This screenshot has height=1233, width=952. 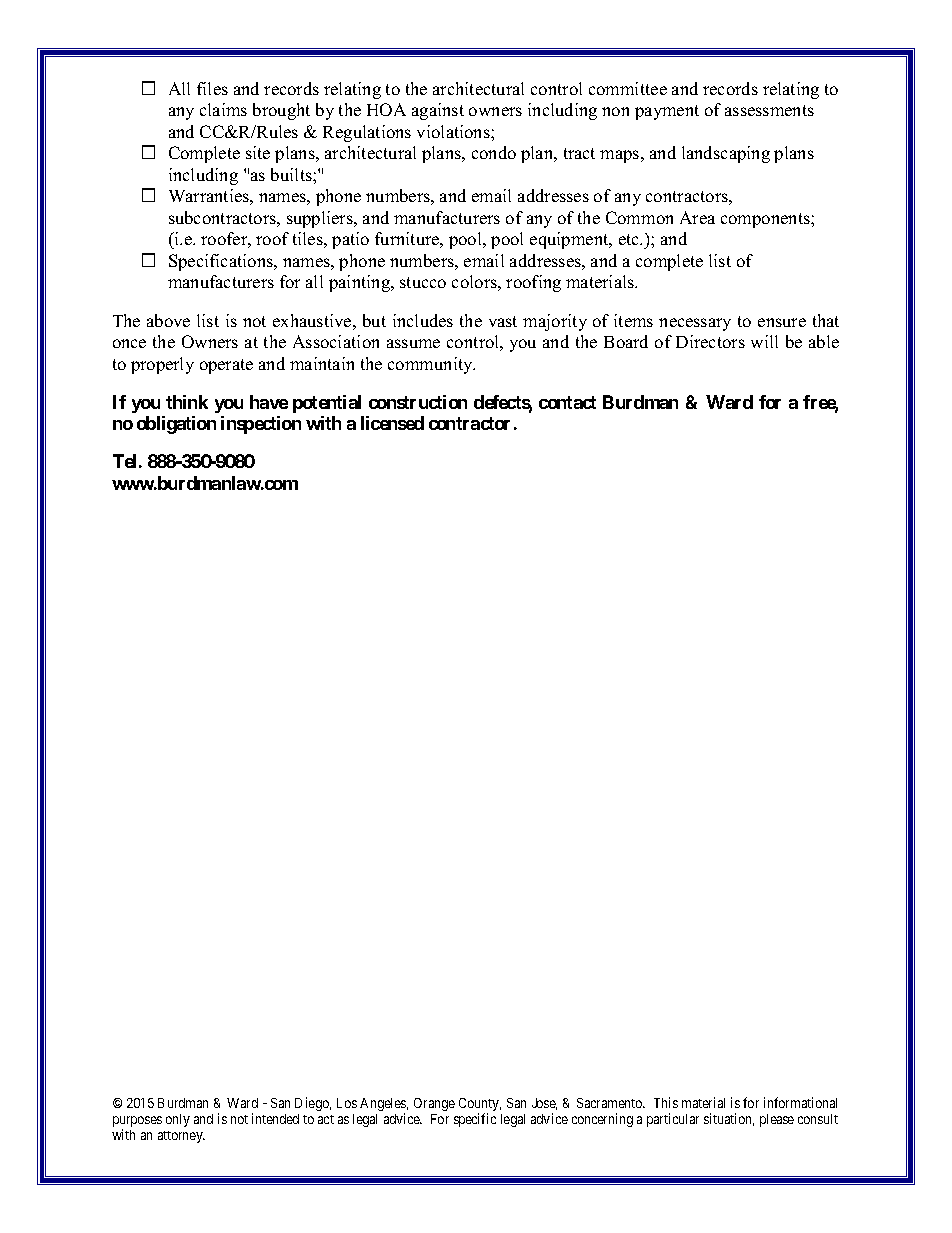 I want to click on please, so click(x=777, y=1120).
